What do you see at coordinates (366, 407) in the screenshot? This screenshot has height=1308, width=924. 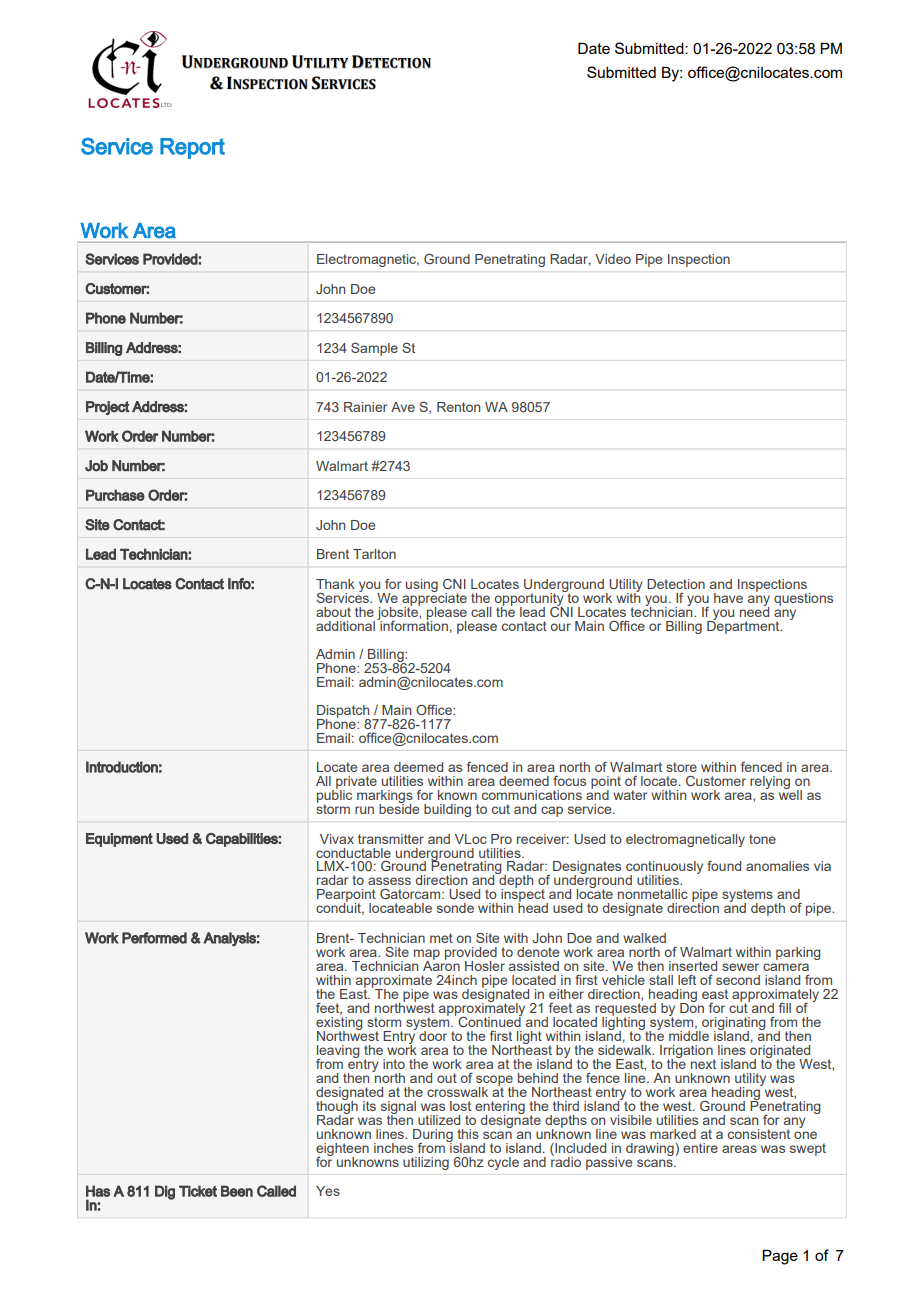 I see `Rainier` at bounding box center [366, 407].
